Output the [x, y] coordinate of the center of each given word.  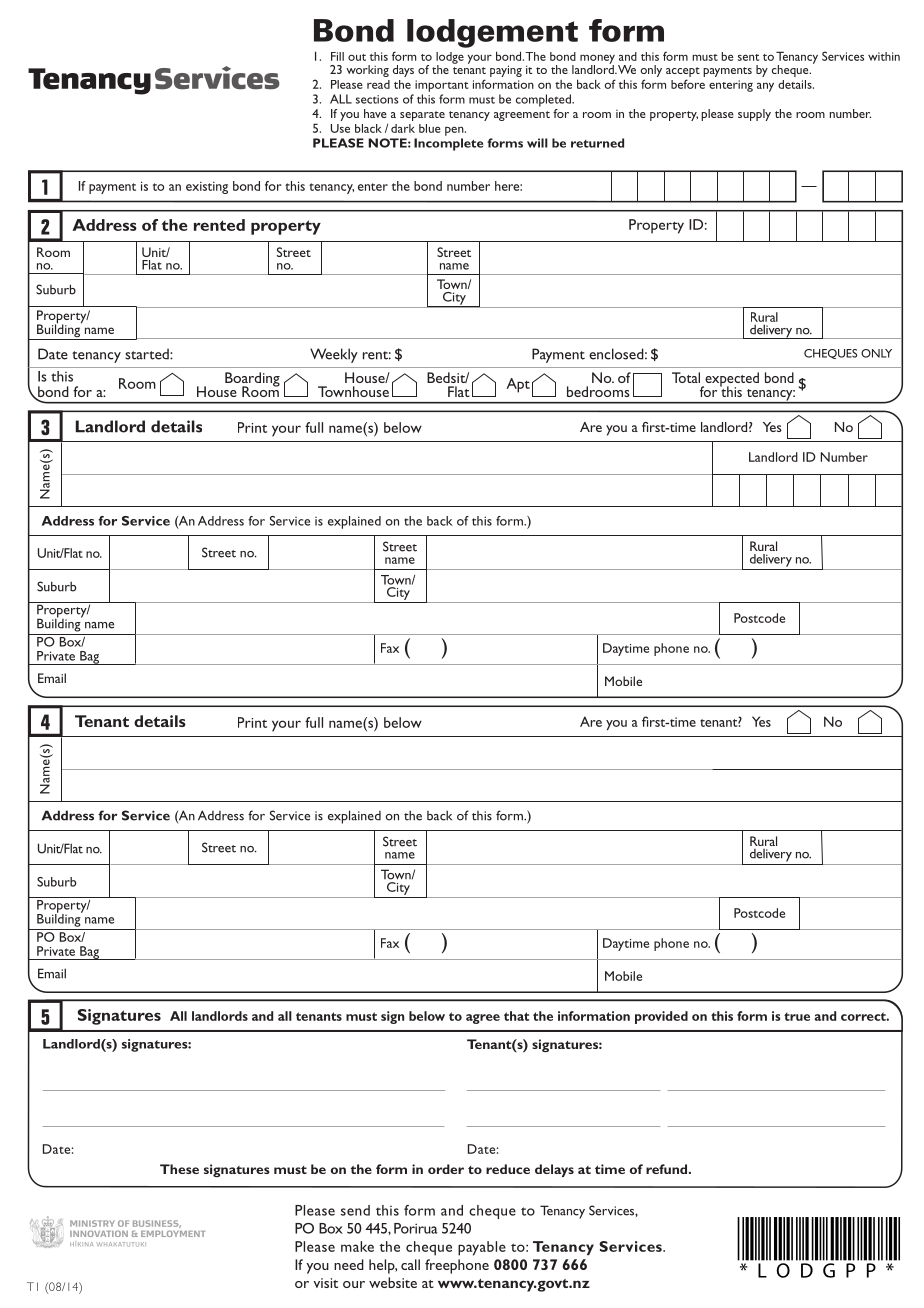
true [797, 1016]
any [765, 87]
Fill [337, 56]
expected [731, 380]
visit [325, 1283]
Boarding [252, 380]
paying [506, 71]
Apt [518, 385]
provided [661, 1017]
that [516, 1016]
